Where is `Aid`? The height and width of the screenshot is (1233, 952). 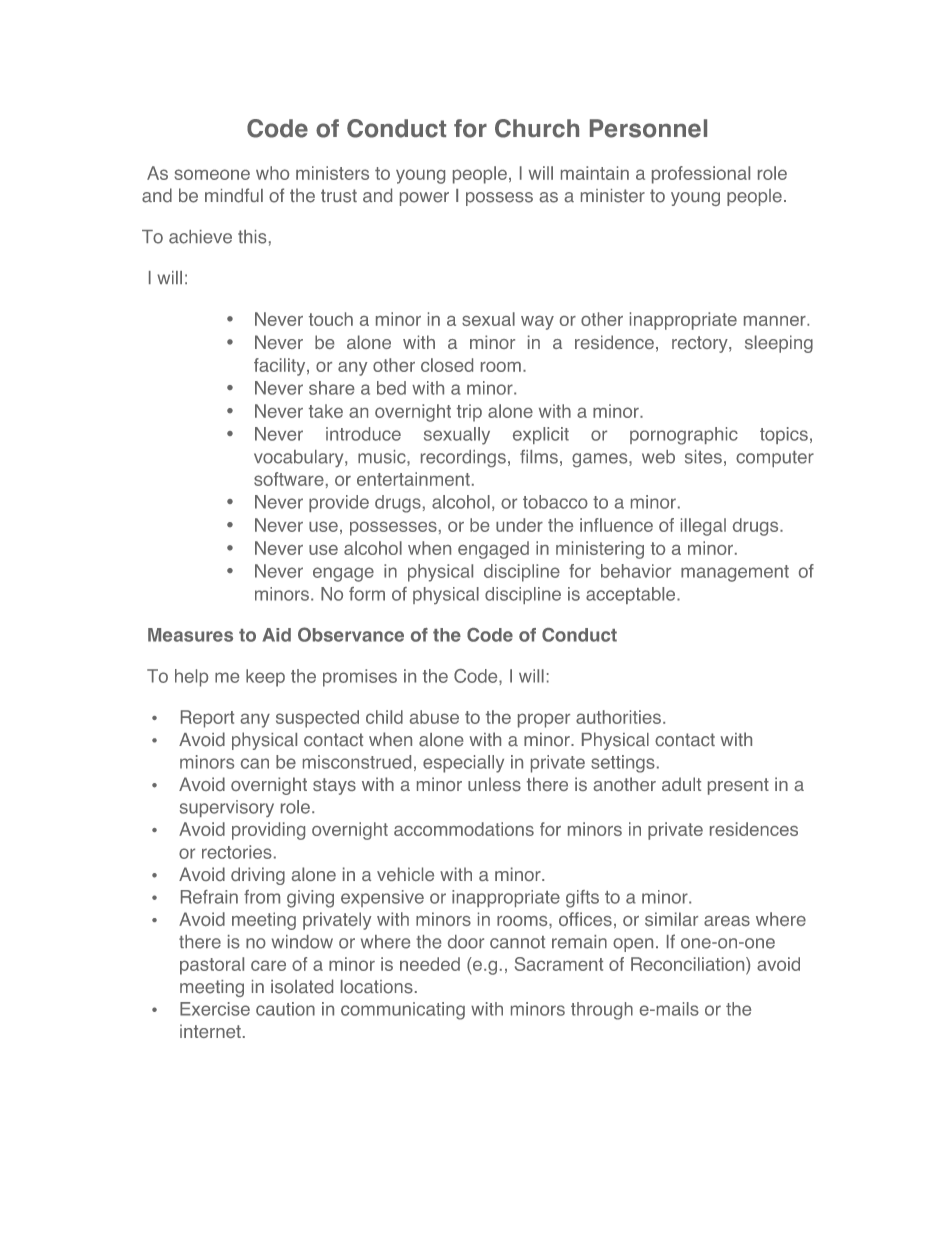
Aid is located at coordinates (277, 635).
